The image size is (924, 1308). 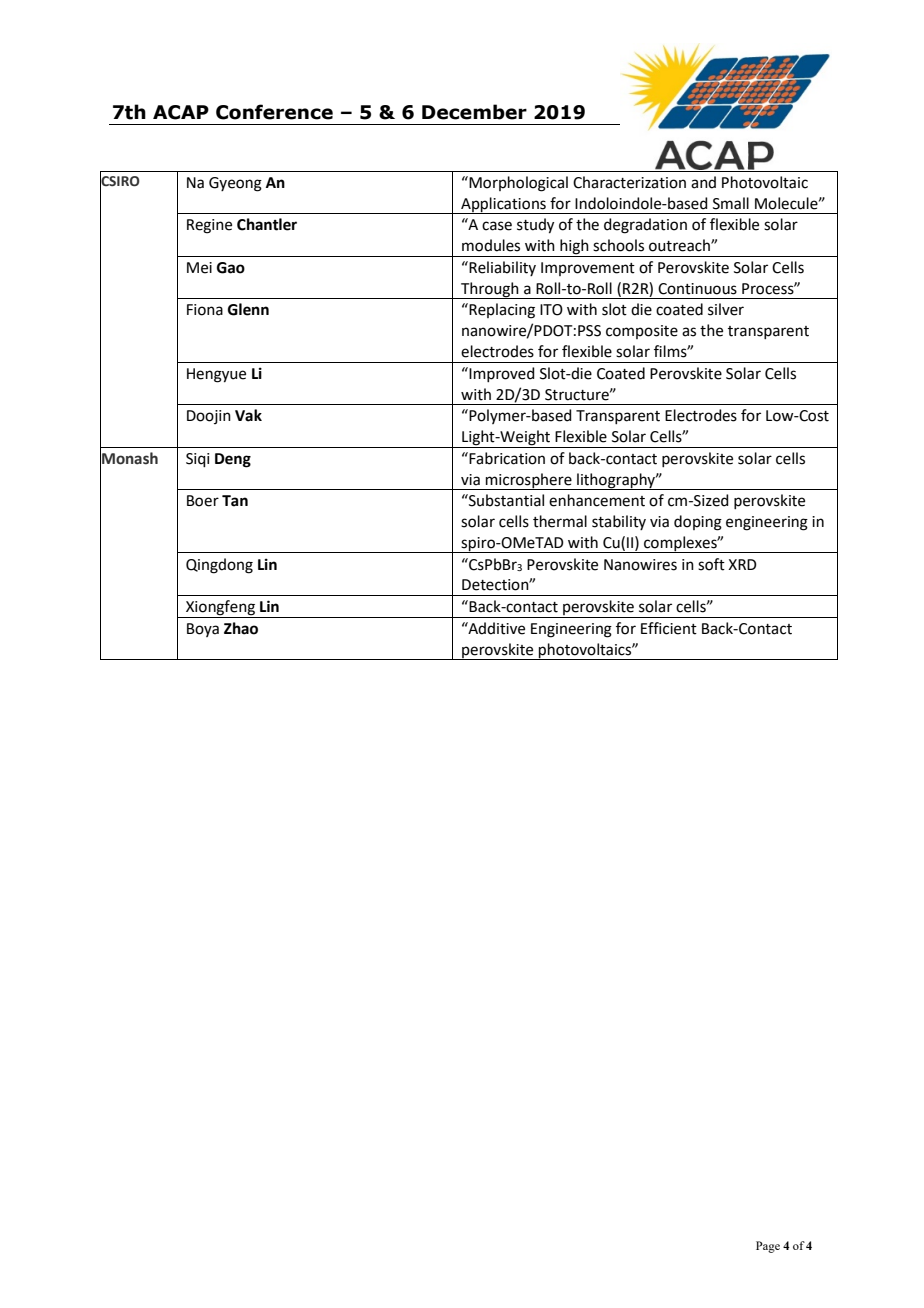 What do you see at coordinates (501, 374) in the screenshot?
I see `Improved` at bounding box center [501, 374].
